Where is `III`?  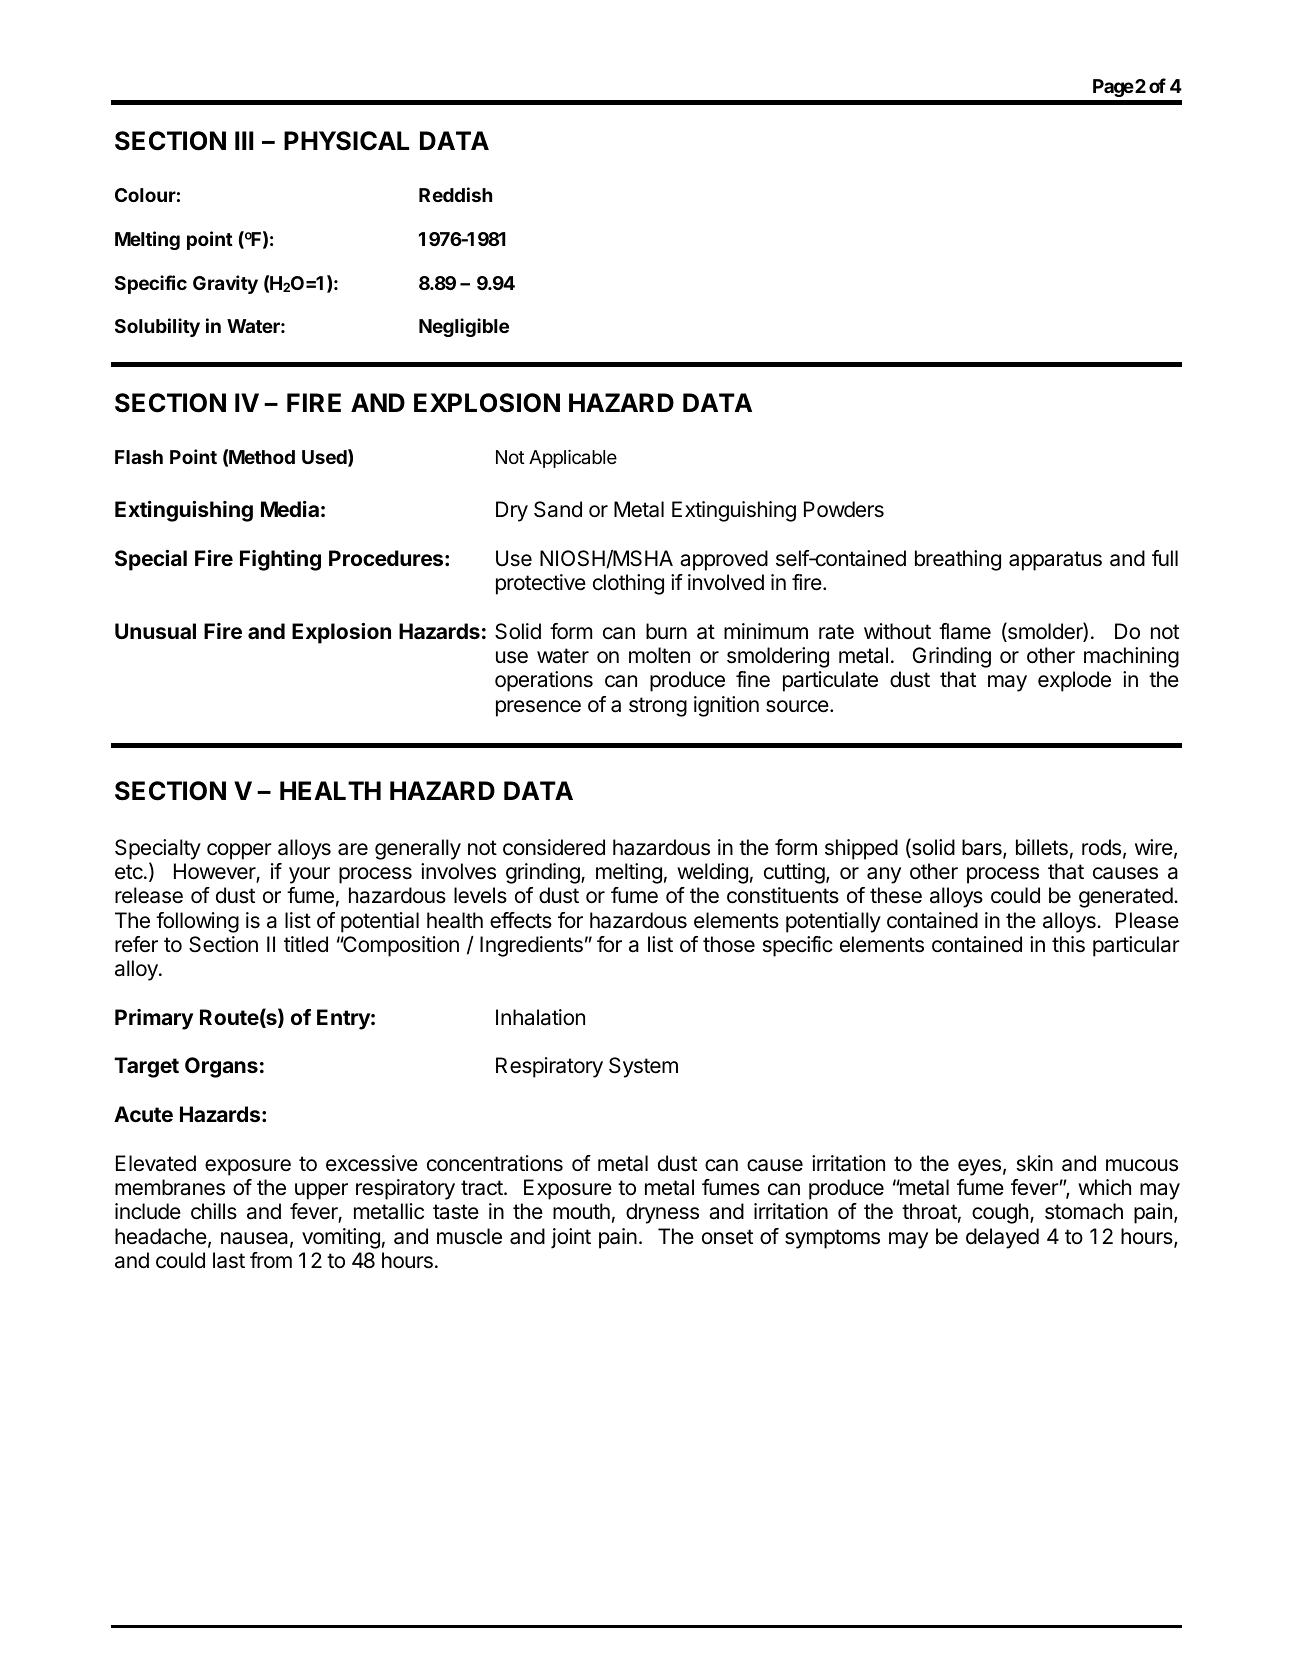
III is located at coordinates (244, 140).
